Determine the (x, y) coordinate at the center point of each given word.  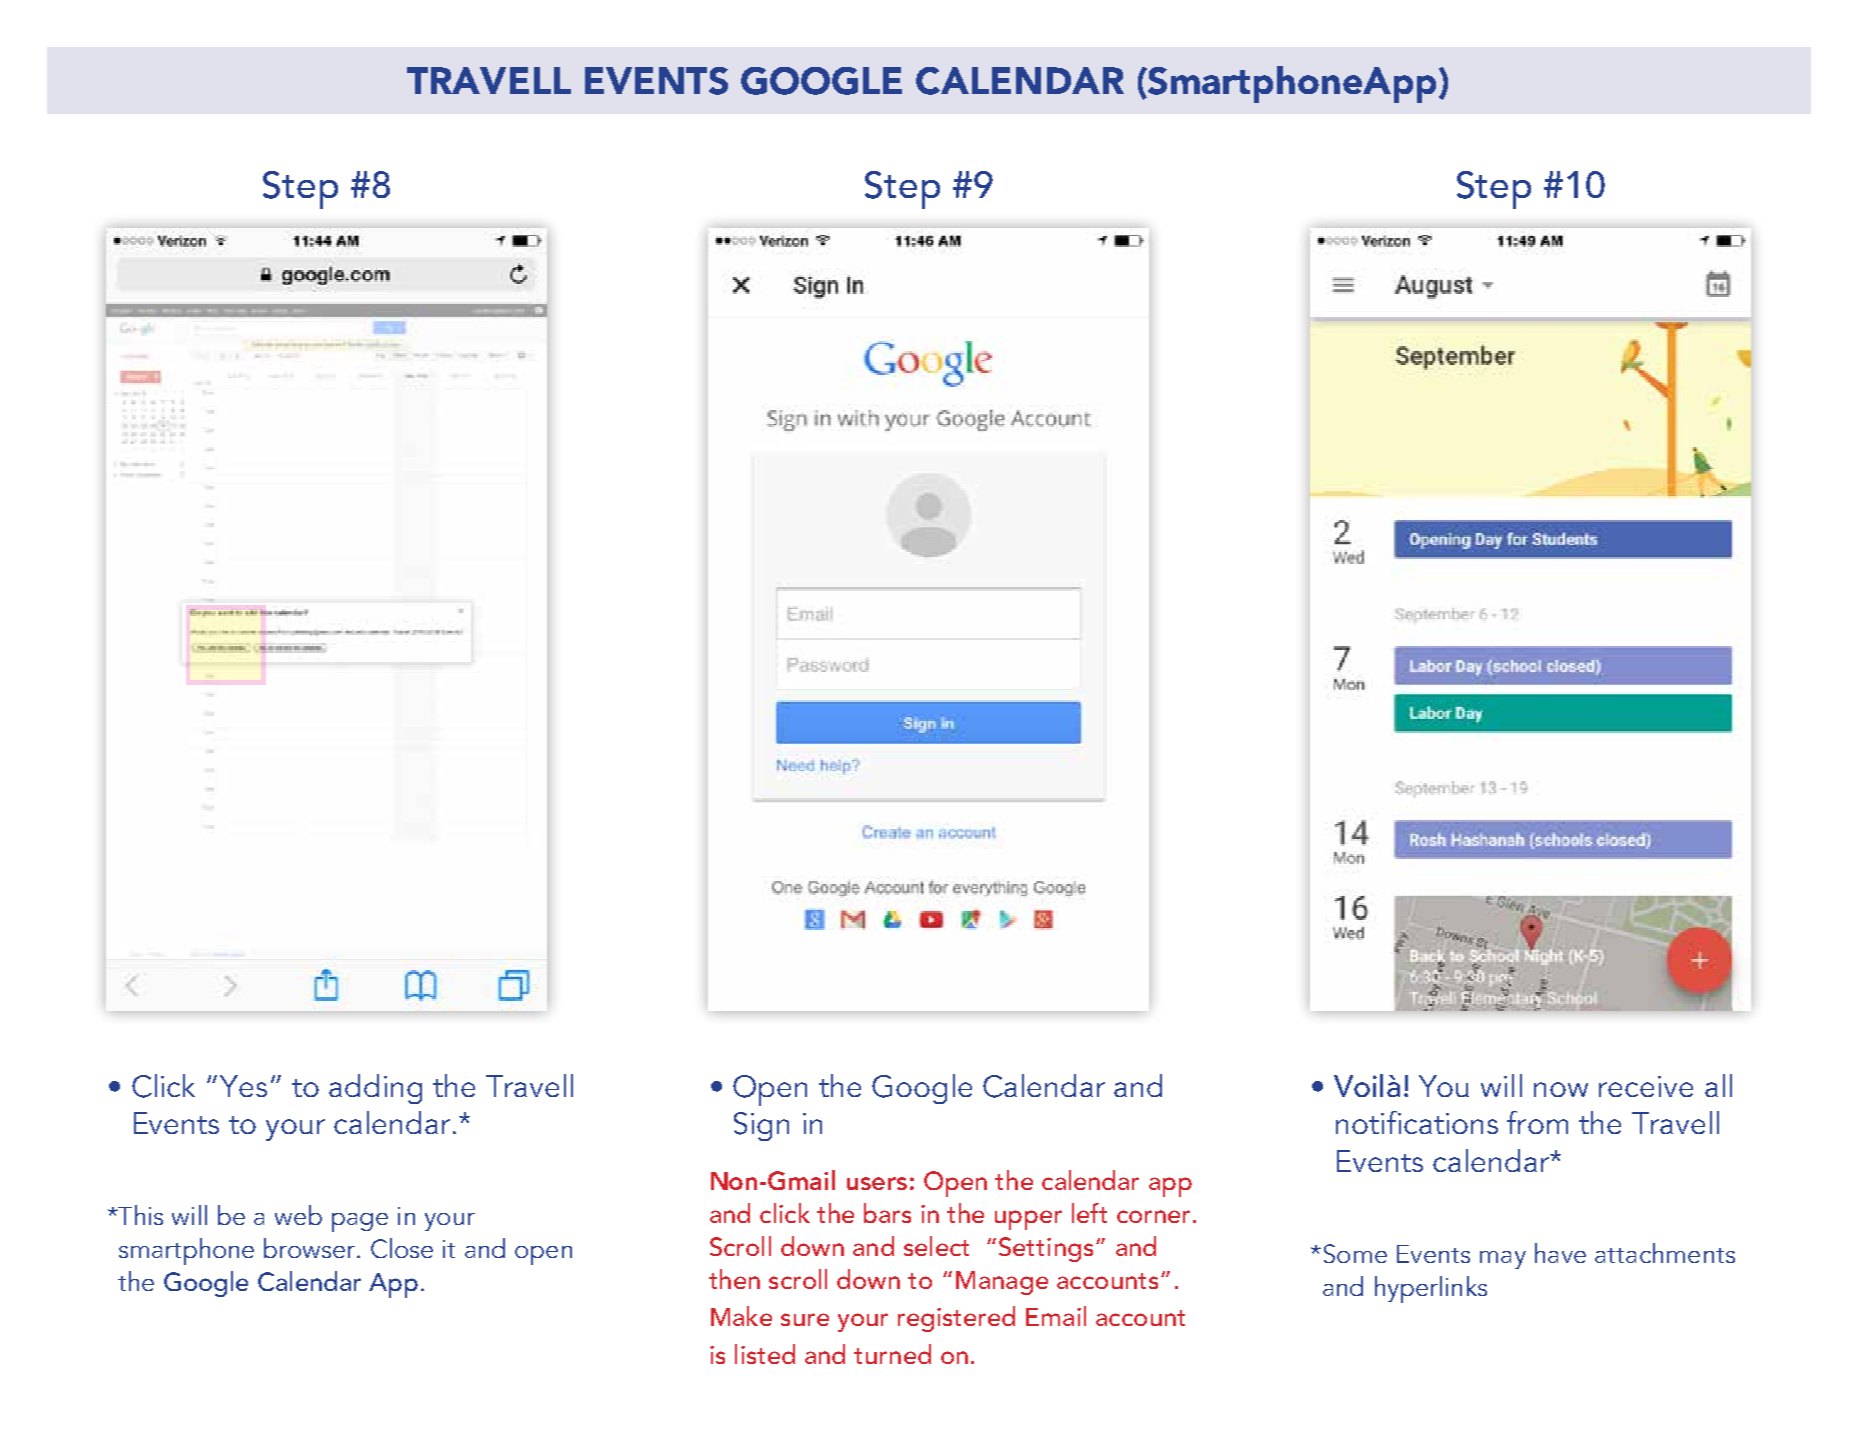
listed (765, 1354)
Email (1056, 1316)
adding (375, 1089)
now (1561, 1089)
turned (892, 1354)
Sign (761, 1126)
